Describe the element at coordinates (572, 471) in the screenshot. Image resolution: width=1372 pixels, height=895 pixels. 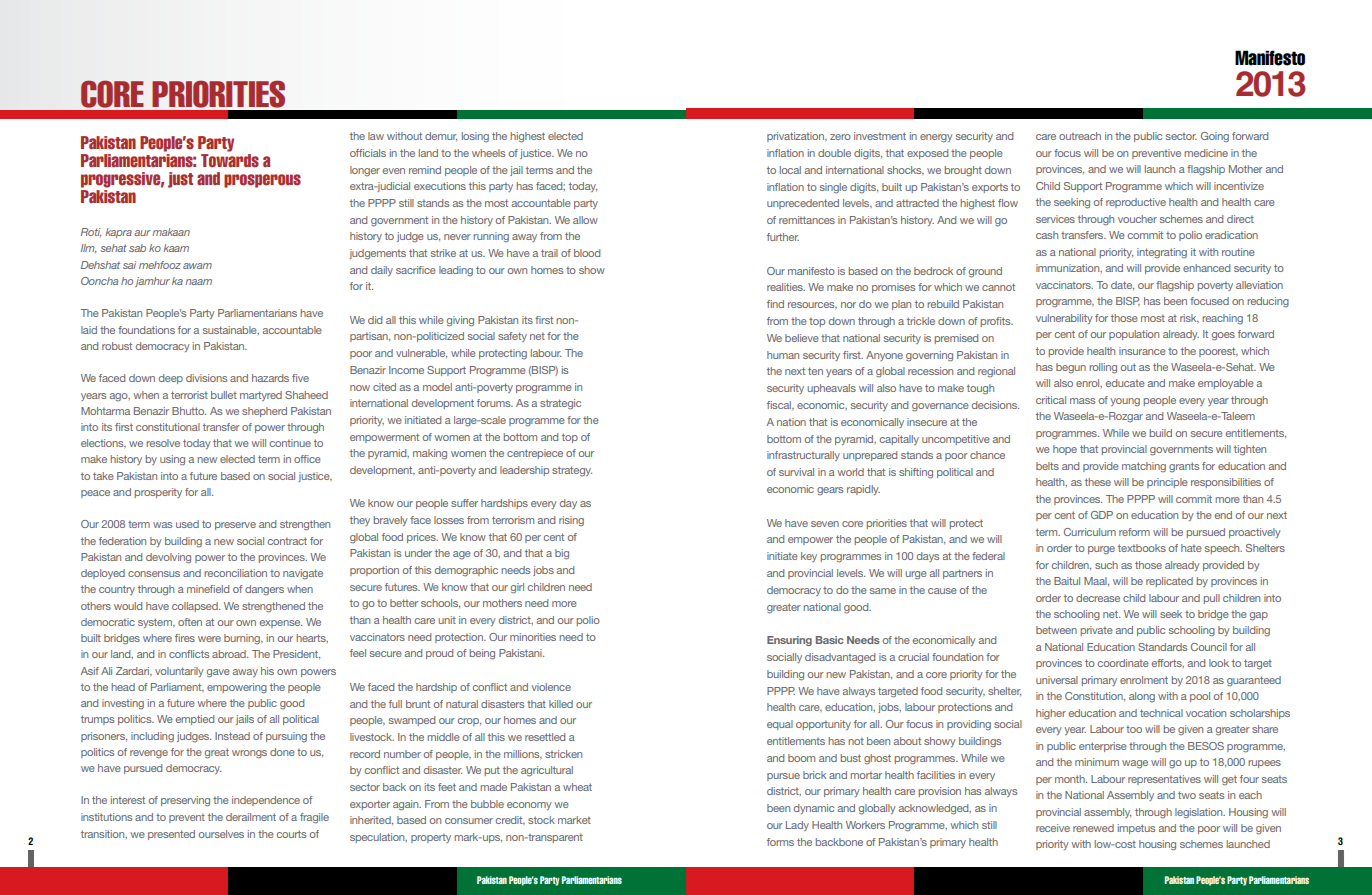
I see `strategy` at that location.
